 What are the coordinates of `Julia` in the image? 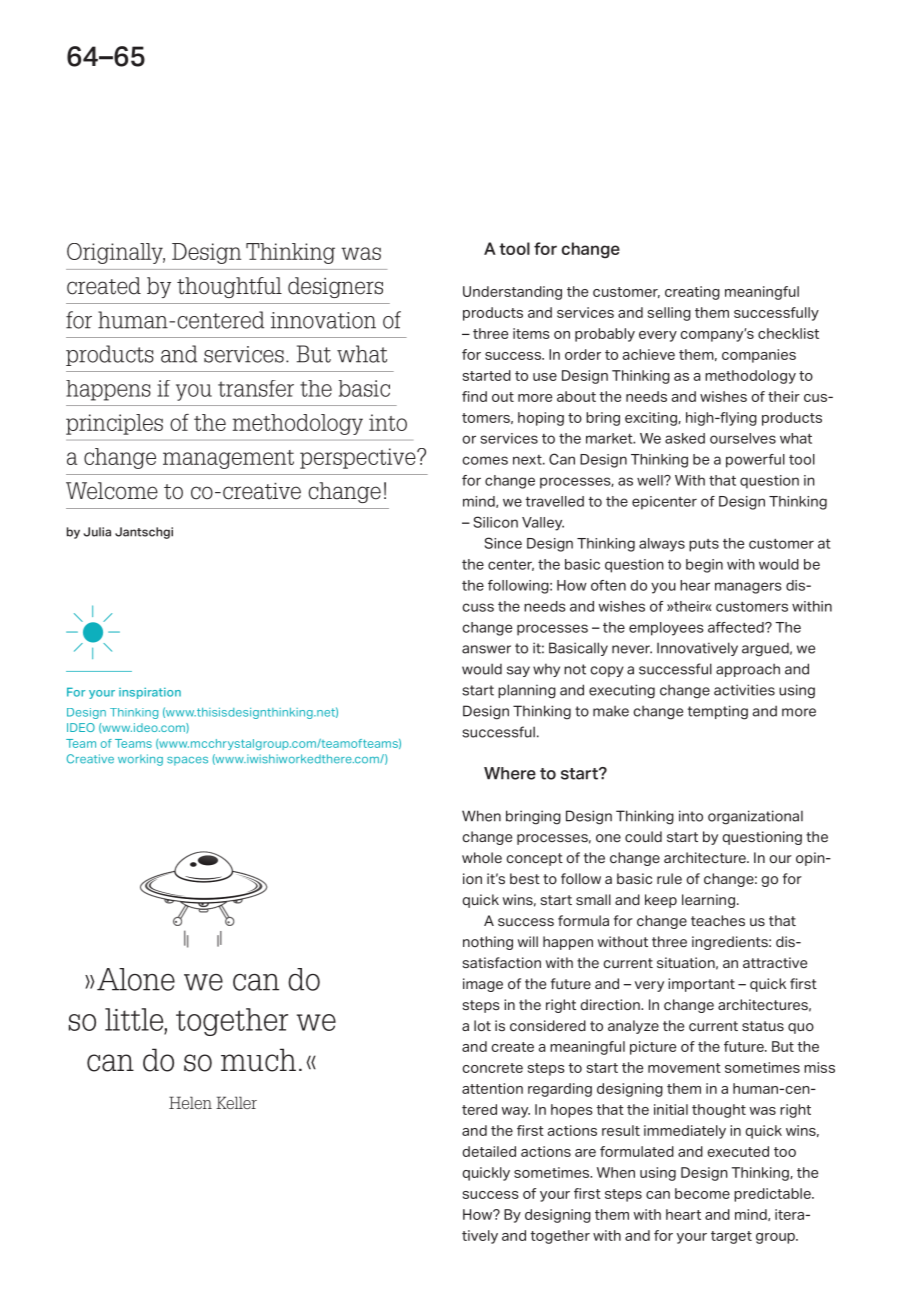 It's located at (97, 532).
